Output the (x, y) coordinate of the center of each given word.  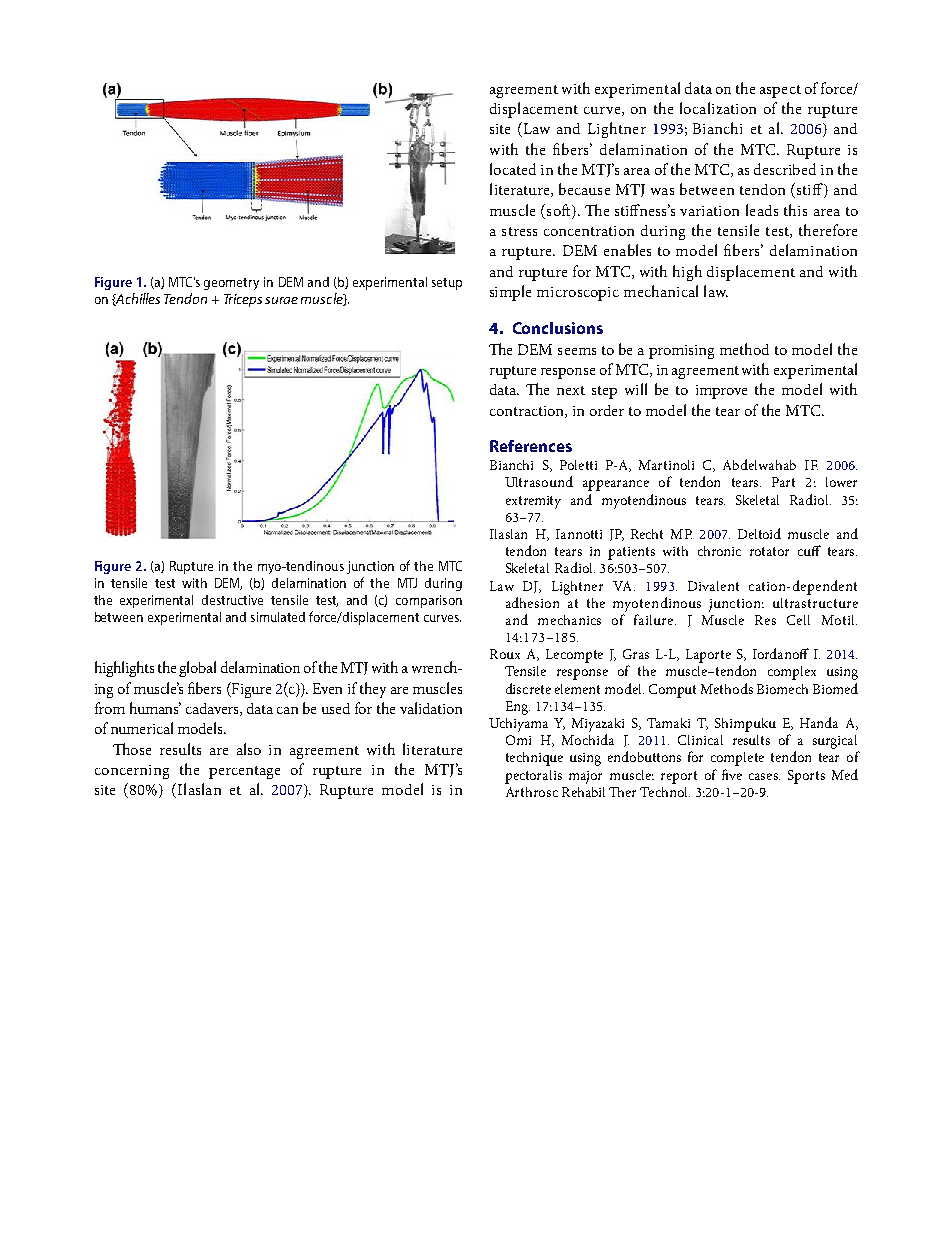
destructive (232, 600)
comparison (429, 601)
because (584, 189)
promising (681, 352)
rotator (769, 551)
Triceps (243, 300)
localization (718, 108)
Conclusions (558, 328)
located (513, 169)
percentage (244, 772)
